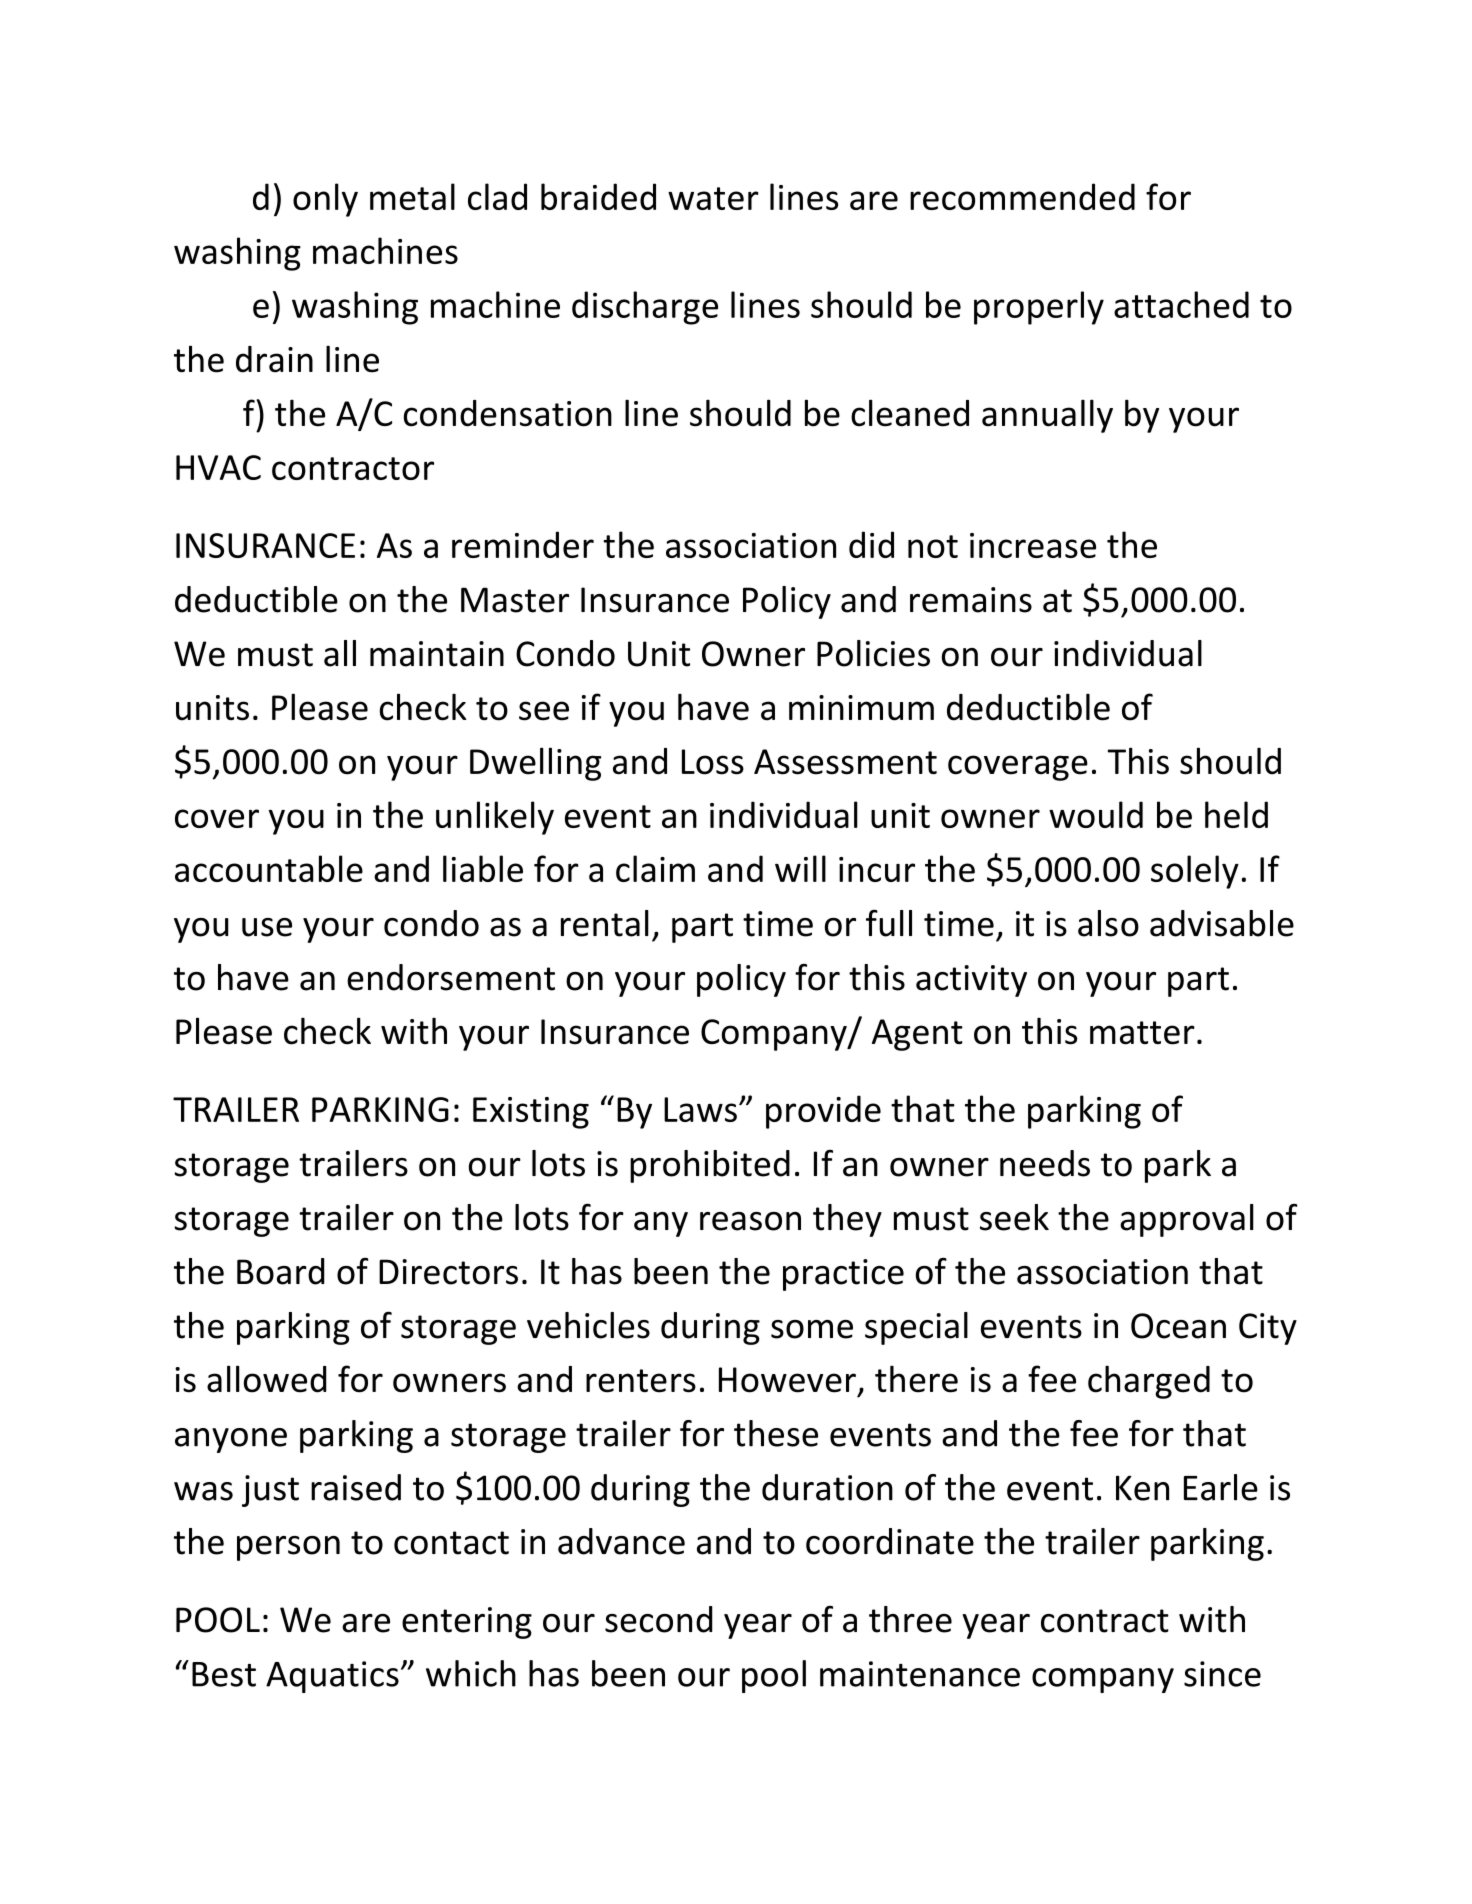  Describe the element at coordinates (713, 198) in the screenshot. I see `water` at that location.
